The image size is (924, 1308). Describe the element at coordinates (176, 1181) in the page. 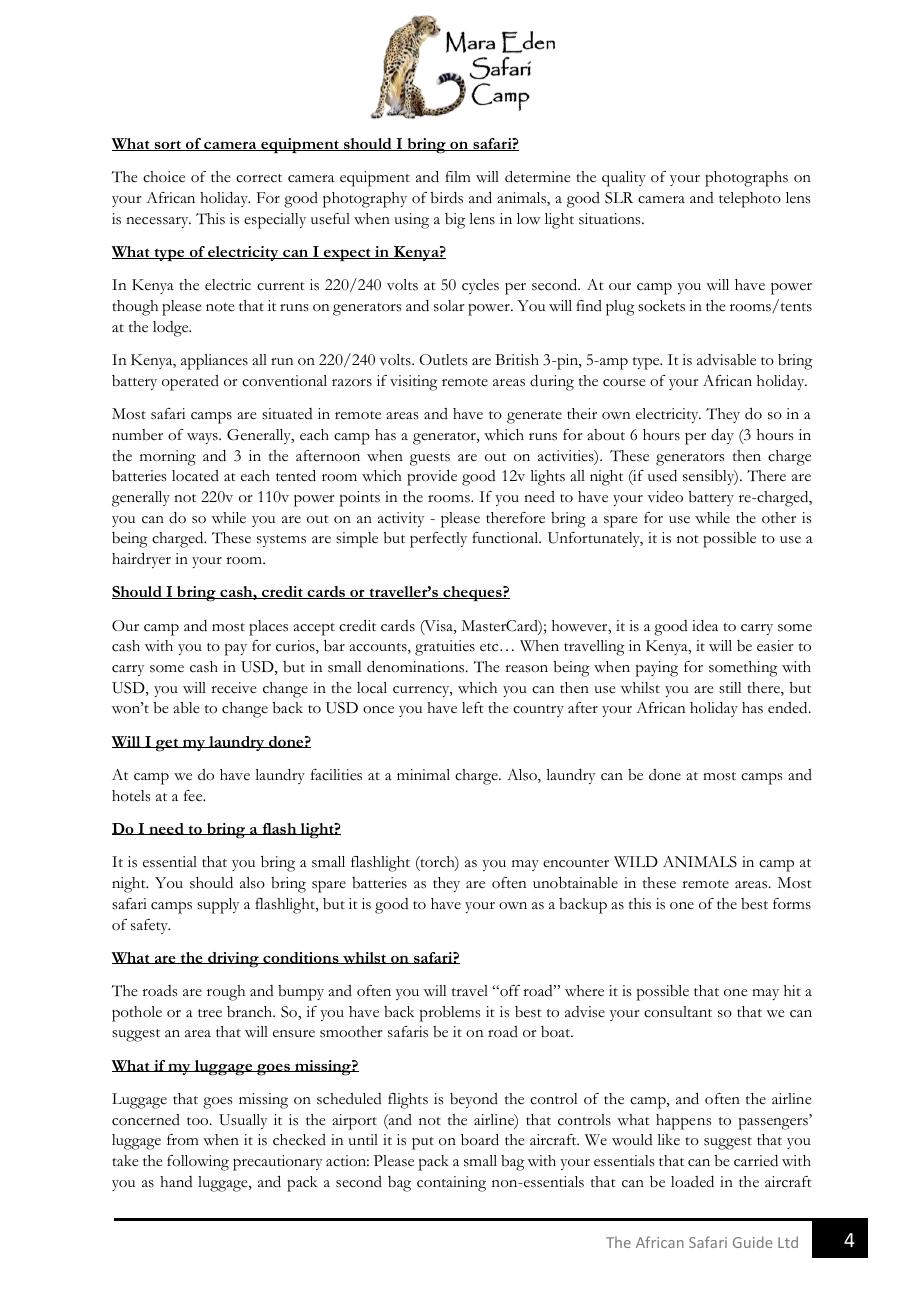

I see `hand` at that location.
